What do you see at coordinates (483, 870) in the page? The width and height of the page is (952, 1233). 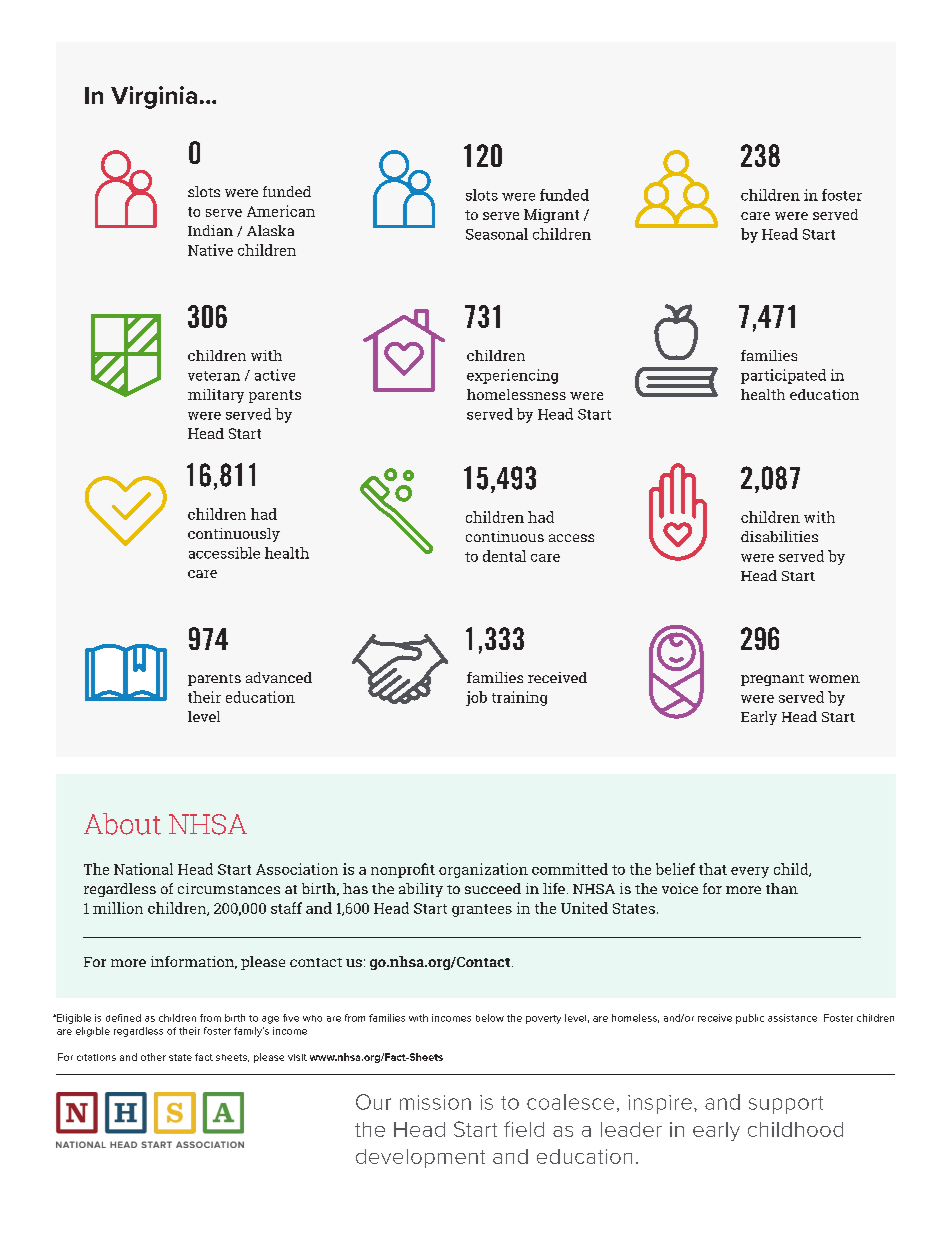 I see `organization` at bounding box center [483, 870].
